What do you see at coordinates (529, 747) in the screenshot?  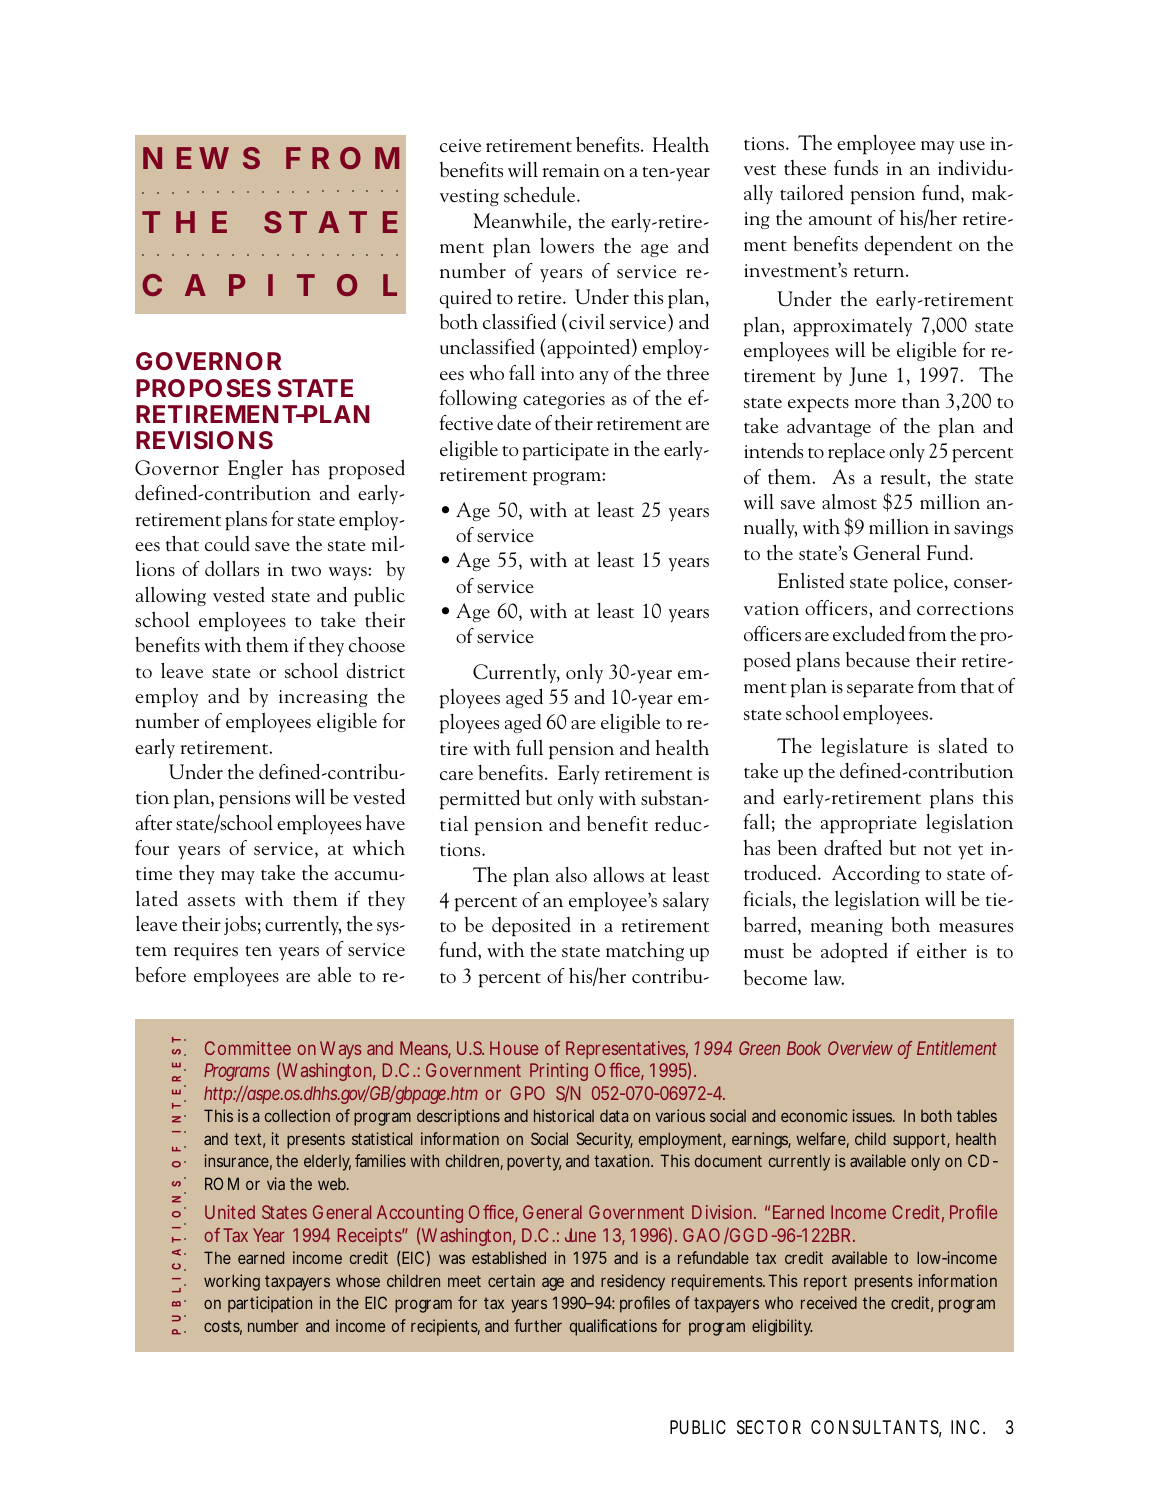 I see `full` at bounding box center [529, 747].
